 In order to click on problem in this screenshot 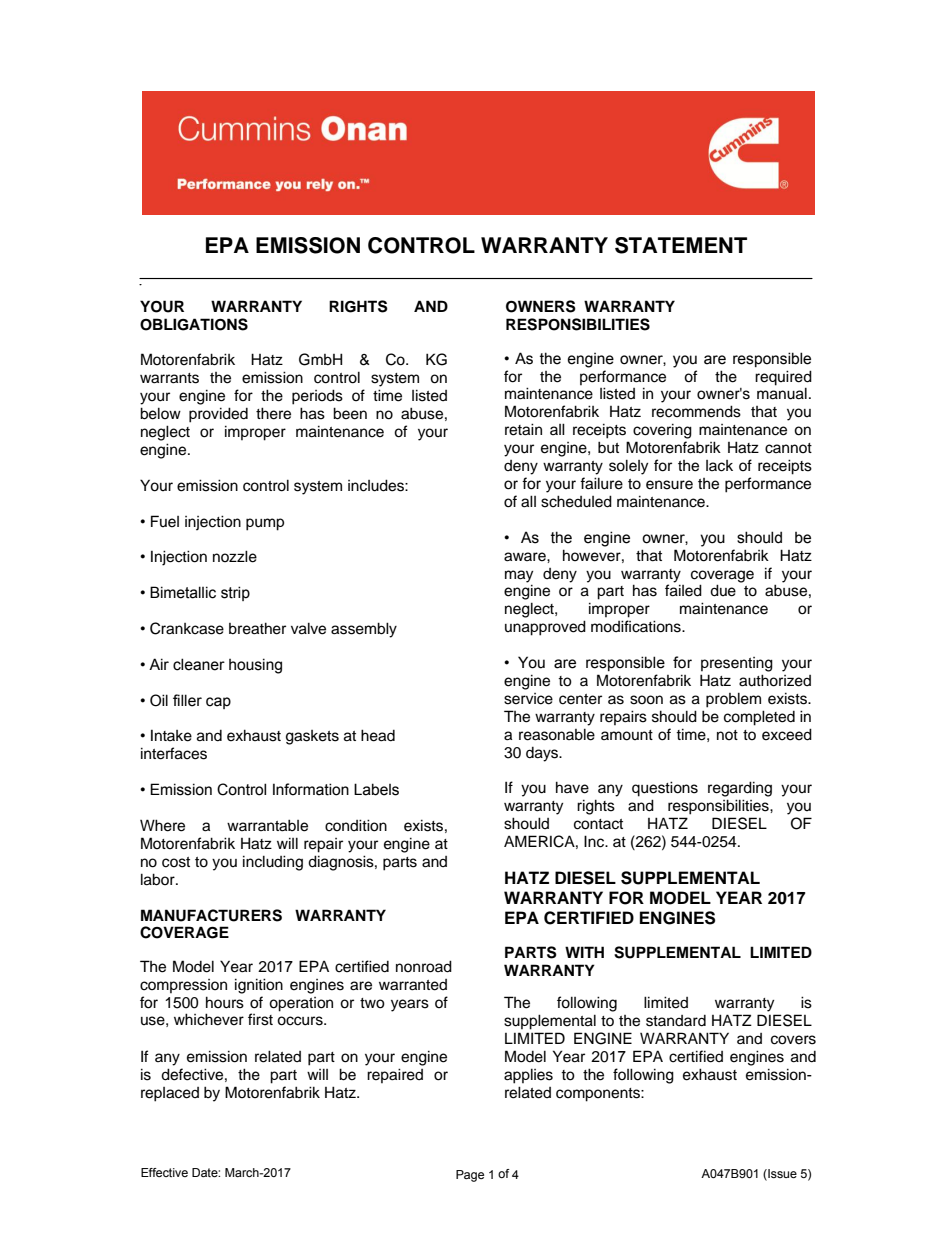, I will do `click(733, 700)`.
